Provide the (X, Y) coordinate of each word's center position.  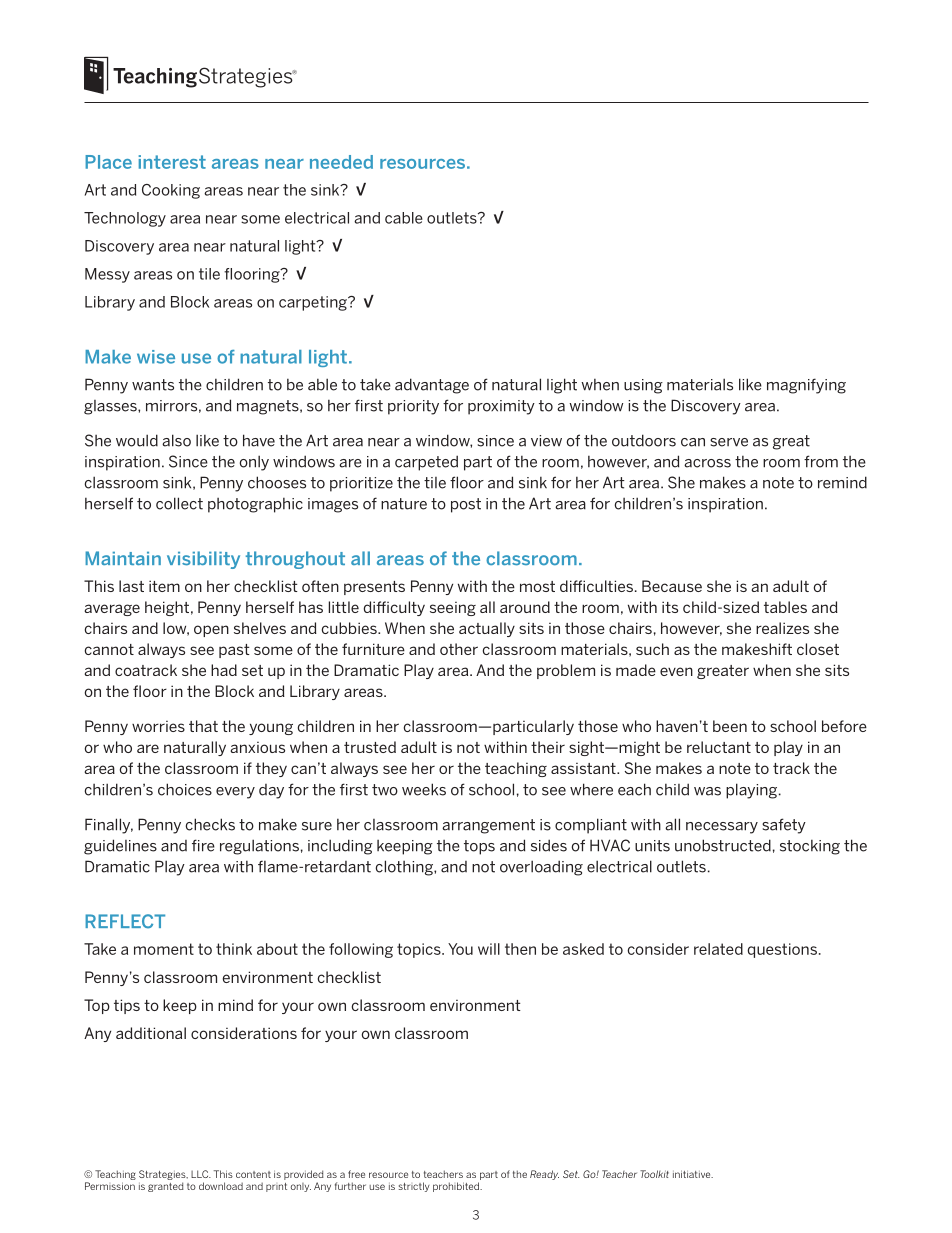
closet (818, 649)
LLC (201, 1174)
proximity (501, 407)
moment (164, 949)
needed (341, 162)
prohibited (457, 1187)
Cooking (171, 191)
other (459, 649)
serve (729, 442)
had (224, 670)
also (176, 440)
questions (782, 950)
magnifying (806, 386)
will (489, 949)
